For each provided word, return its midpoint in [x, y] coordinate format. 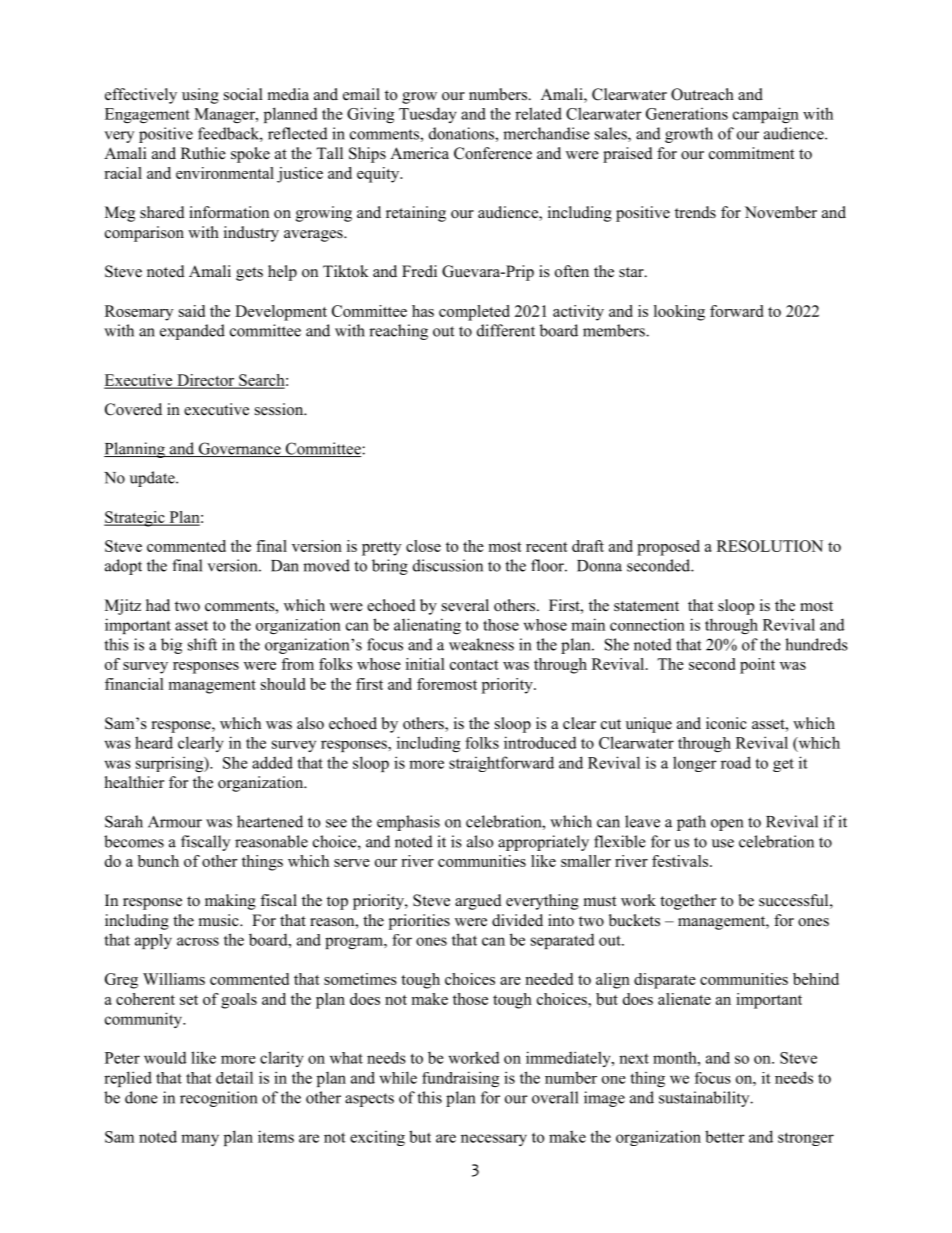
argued [478, 902]
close [423, 546]
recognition [218, 1099]
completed [474, 313]
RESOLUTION [770, 546]
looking [679, 313]
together [688, 902]
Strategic [135, 519]
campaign [766, 115]
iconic [726, 723]
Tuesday [428, 115]
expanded [192, 332]
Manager [225, 115]
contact [474, 665]
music [220, 920]
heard [154, 742]
